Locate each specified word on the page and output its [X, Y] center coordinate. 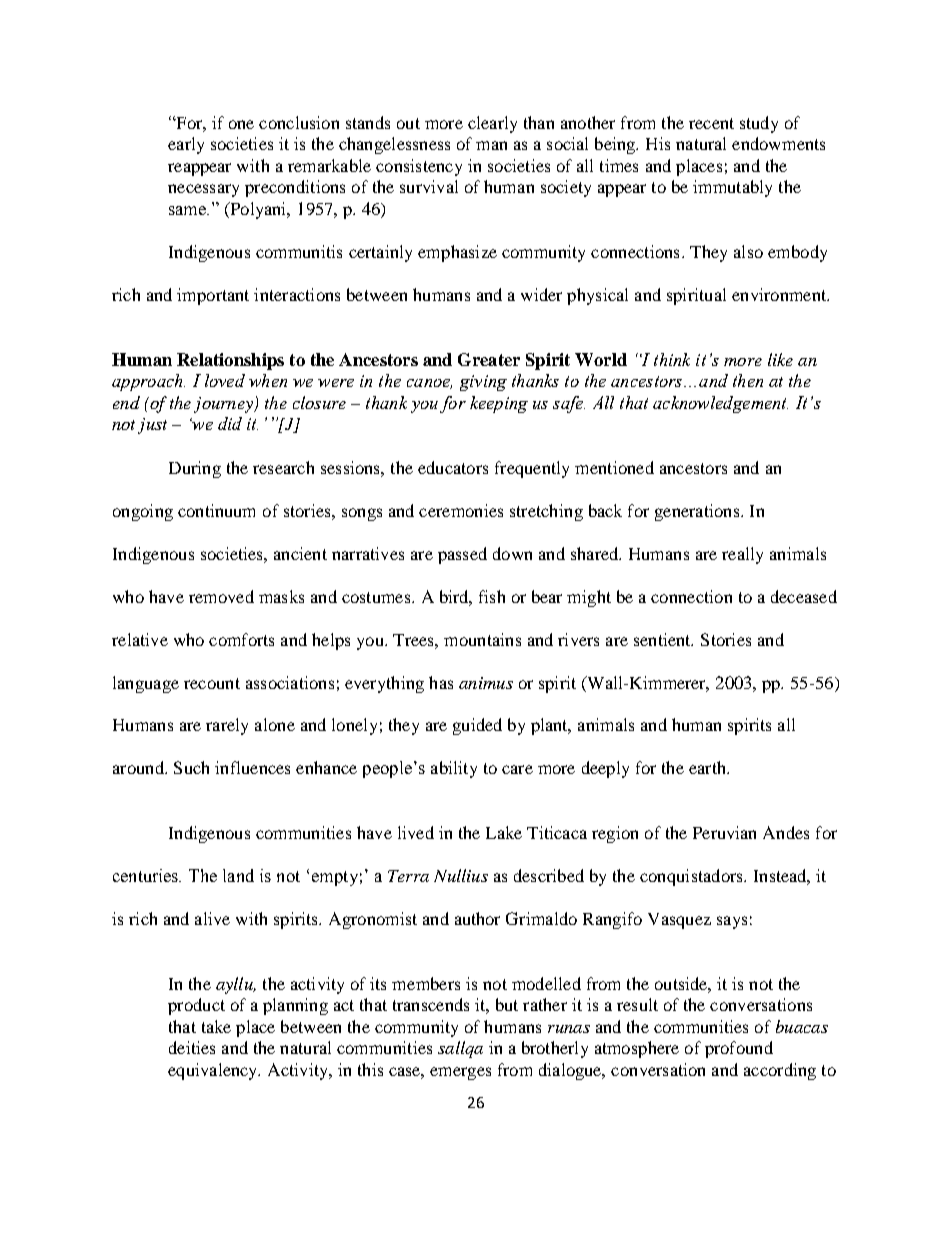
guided [477, 726]
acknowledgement [720, 404]
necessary [203, 190]
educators [453, 467]
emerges [460, 1073]
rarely [227, 726]
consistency [419, 167]
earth [708, 767]
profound [739, 1049]
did [230, 423]
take [216, 1026]
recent [711, 123]
